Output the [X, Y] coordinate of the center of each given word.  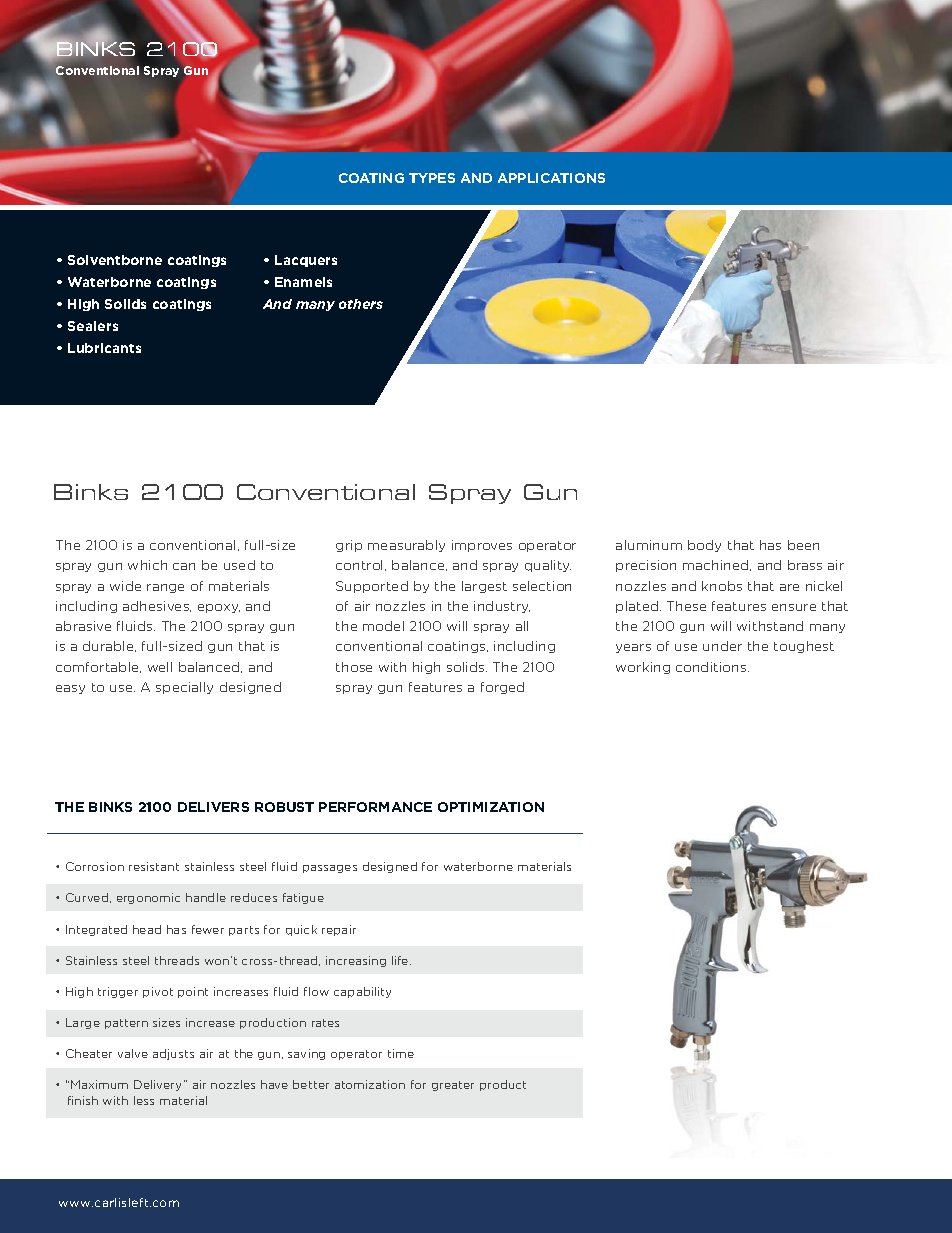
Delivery [159, 1085]
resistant [154, 866]
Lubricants [104, 348]
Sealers [93, 326]
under [722, 646]
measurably [406, 546]
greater [453, 1086]
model [383, 626]
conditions [712, 667]
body [704, 546]
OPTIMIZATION [491, 807]
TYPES [432, 178]
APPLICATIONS [551, 178]
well [160, 667]
